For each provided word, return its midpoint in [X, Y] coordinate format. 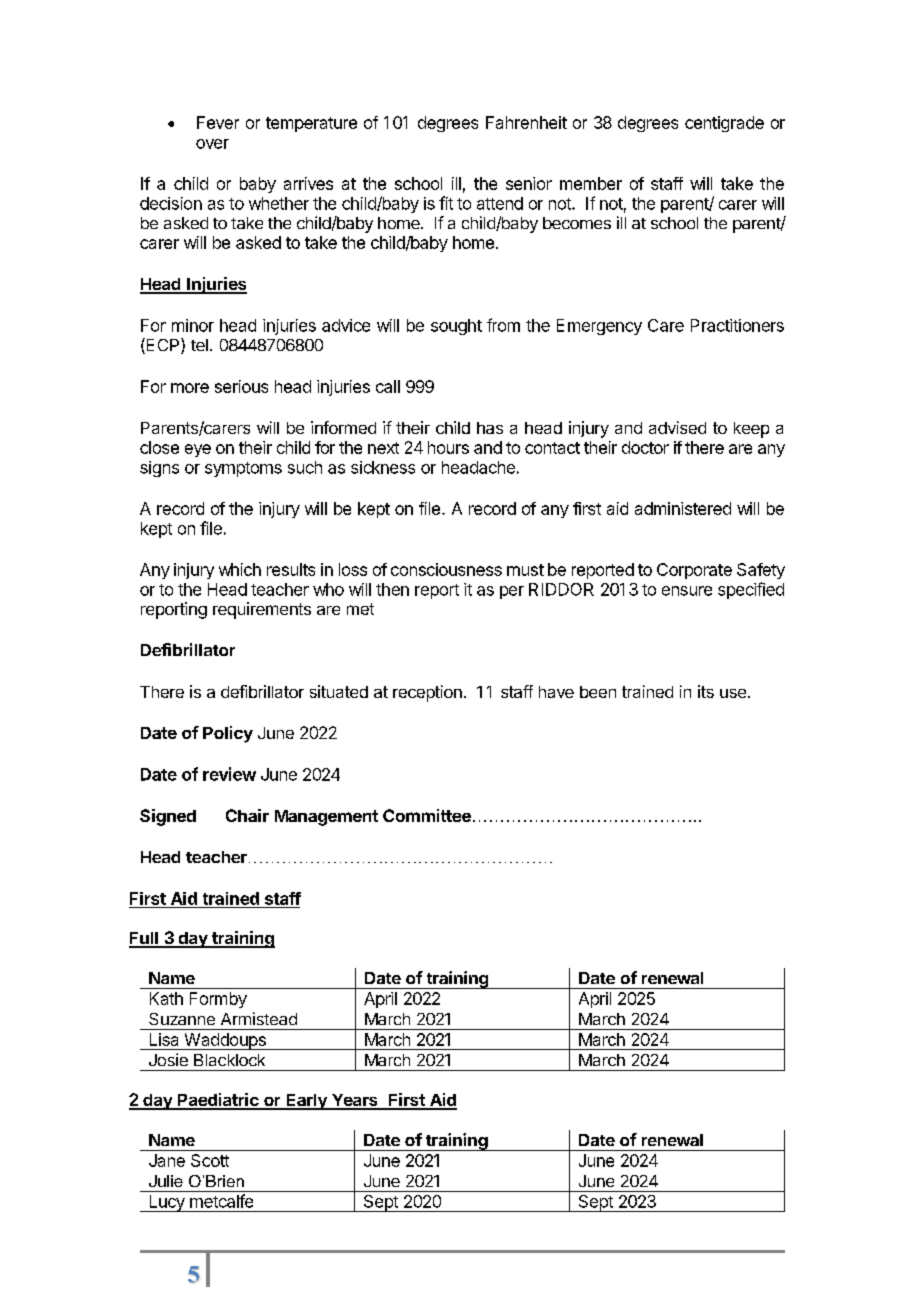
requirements [262, 610]
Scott [210, 1160]
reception [427, 693]
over [212, 144]
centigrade [724, 124]
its [706, 691]
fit [446, 203]
